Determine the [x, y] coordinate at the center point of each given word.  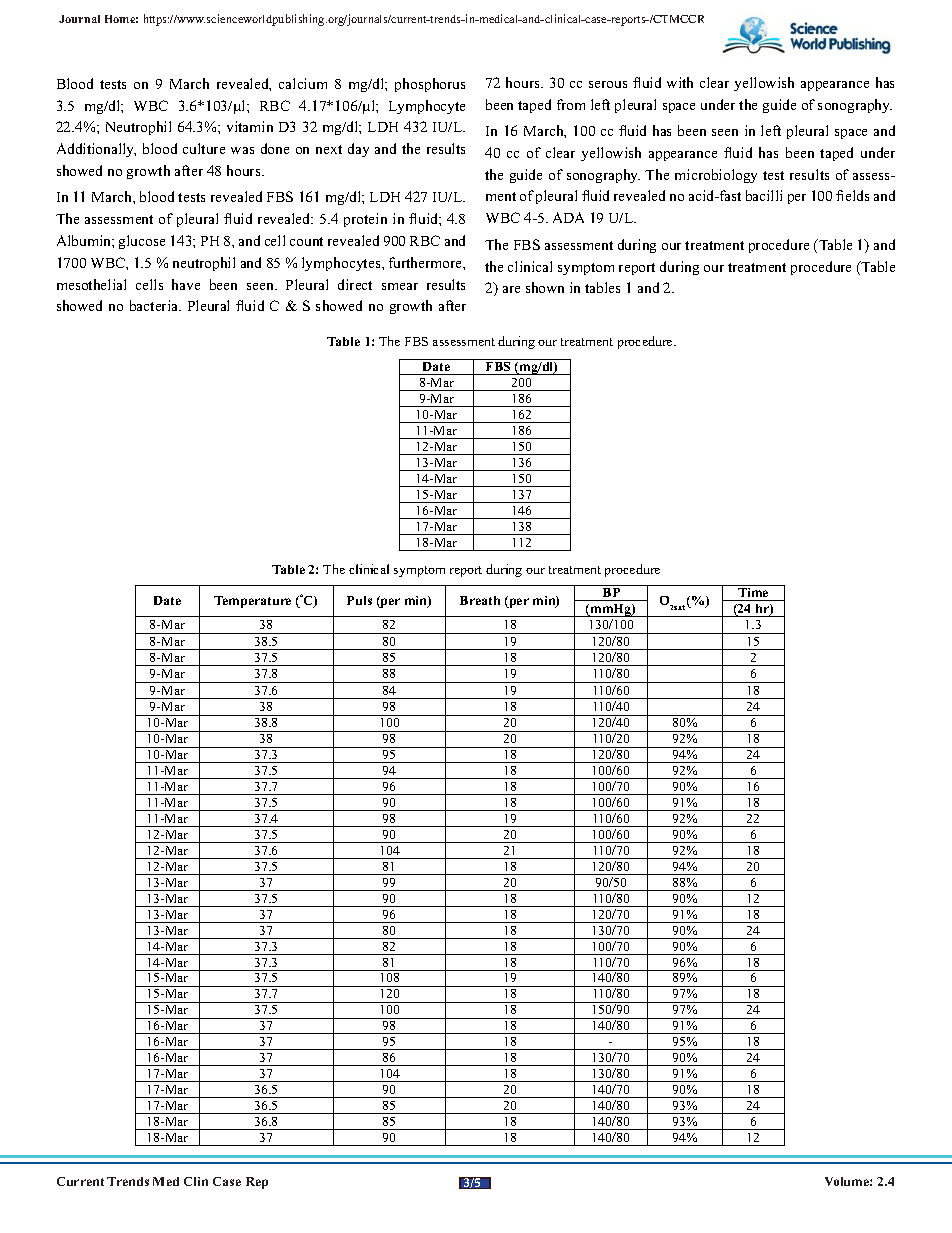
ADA [568, 217]
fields [852, 195]
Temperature [252, 602]
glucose [142, 242]
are [511, 289]
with [680, 82]
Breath [480, 600]
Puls [359, 600]
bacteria [155, 305]
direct [355, 284]
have [186, 284]
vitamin [250, 126]
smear [400, 286]
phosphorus [430, 85]
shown [545, 287]
